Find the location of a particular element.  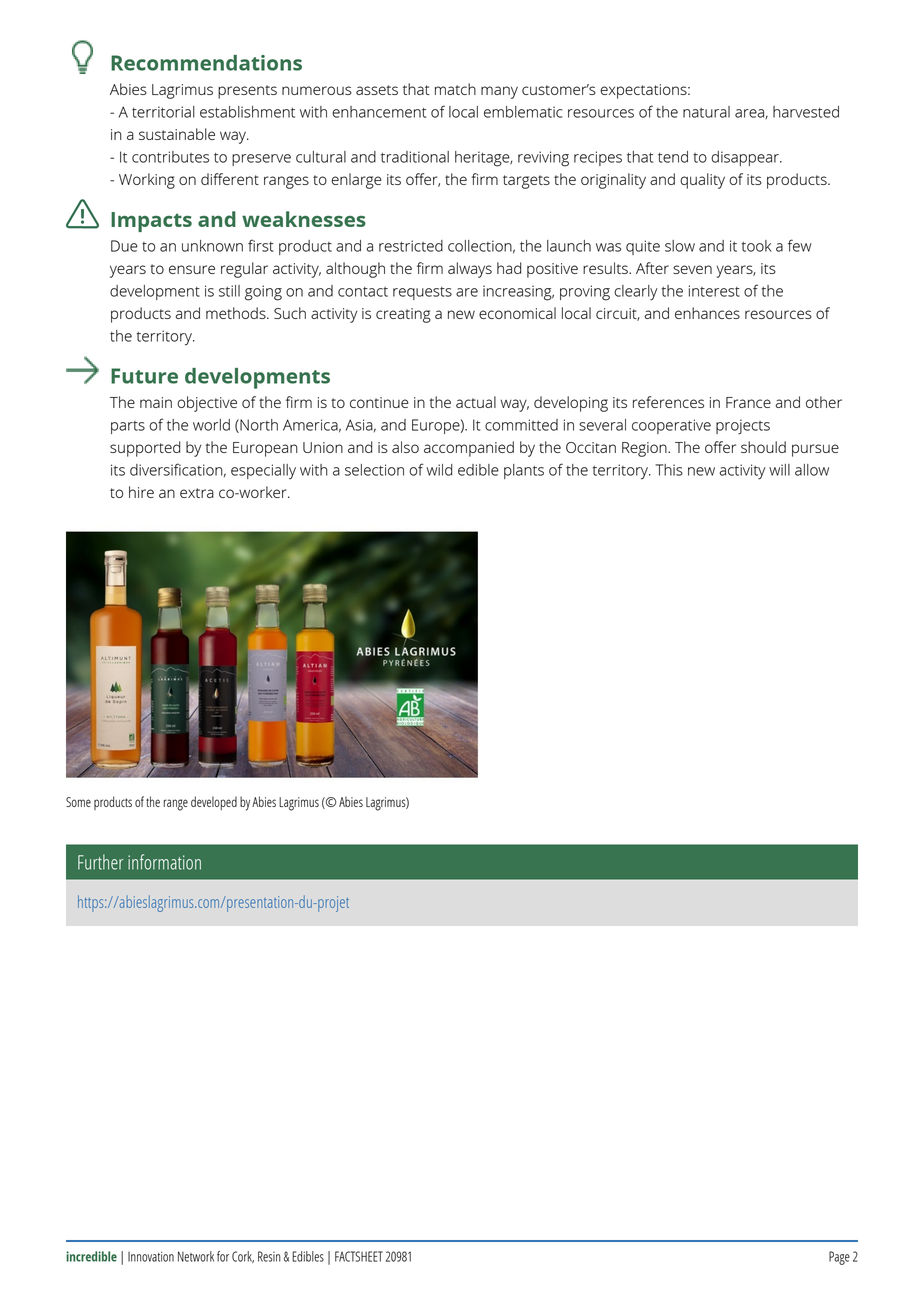

developed is located at coordinates (214, 803).
